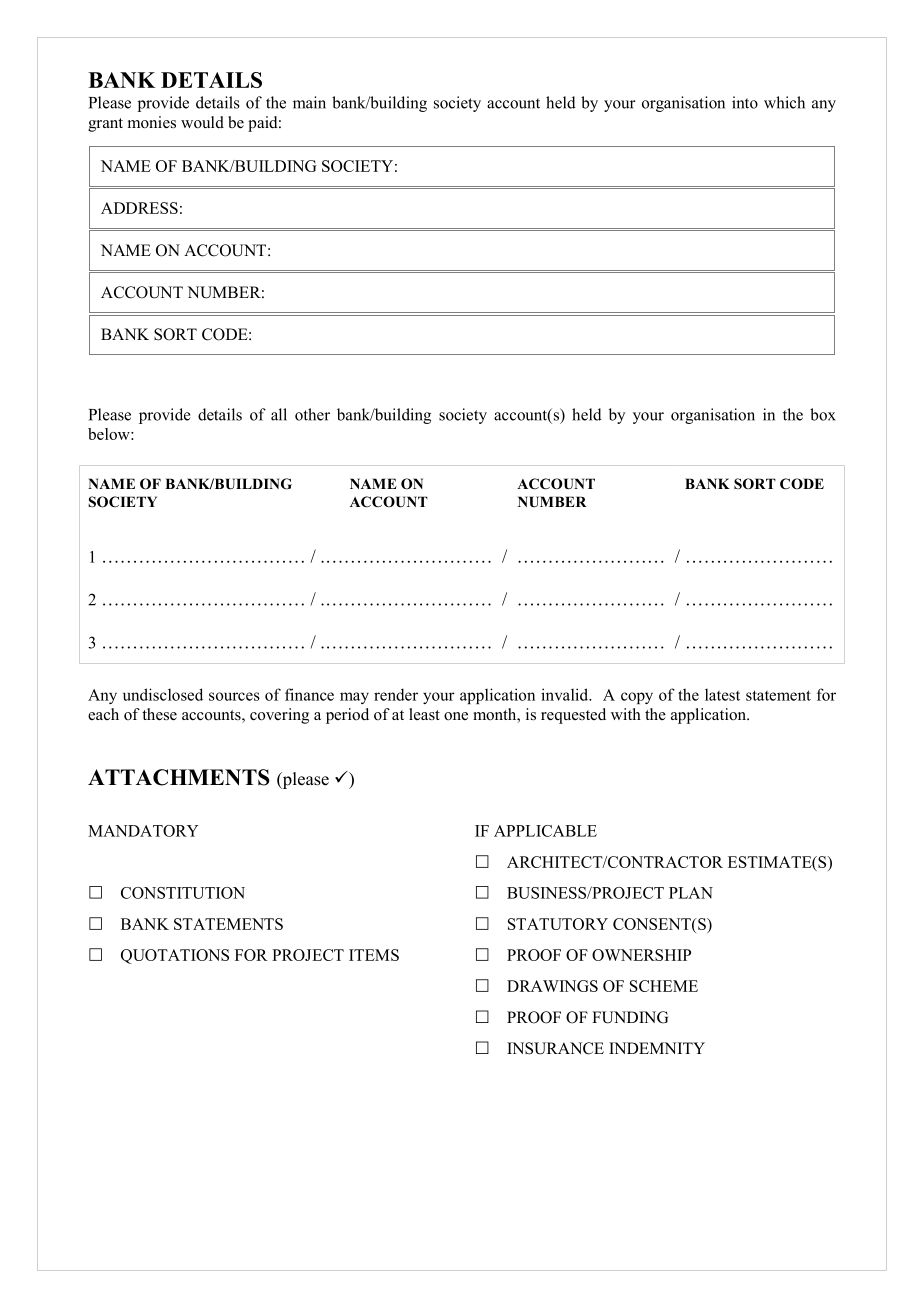 The width and height of the document is (924, 1308). Describe the element at coordinates (396, 694) in the document. I see `render` at that location.
